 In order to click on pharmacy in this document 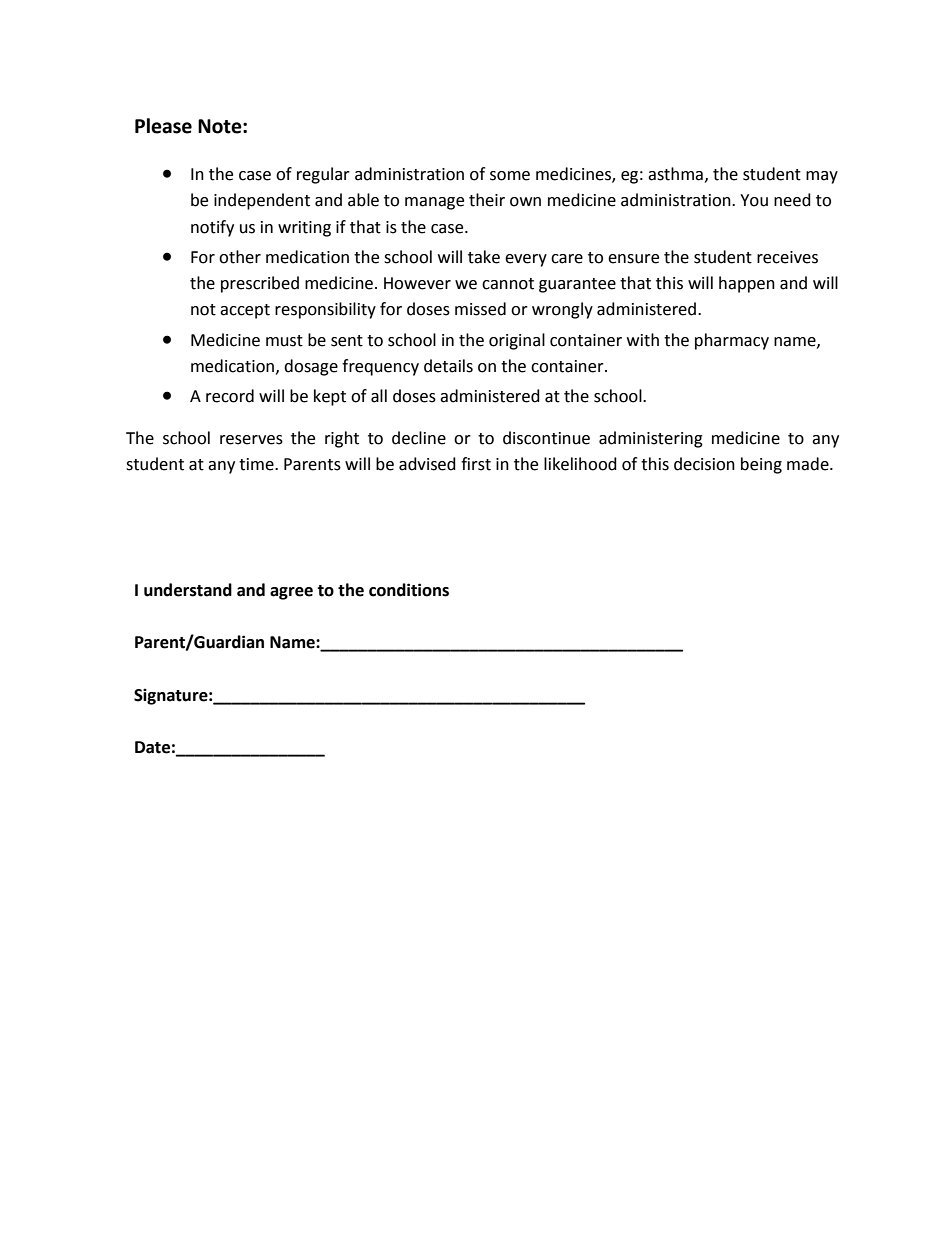, I will do `click(732, 341)`.
